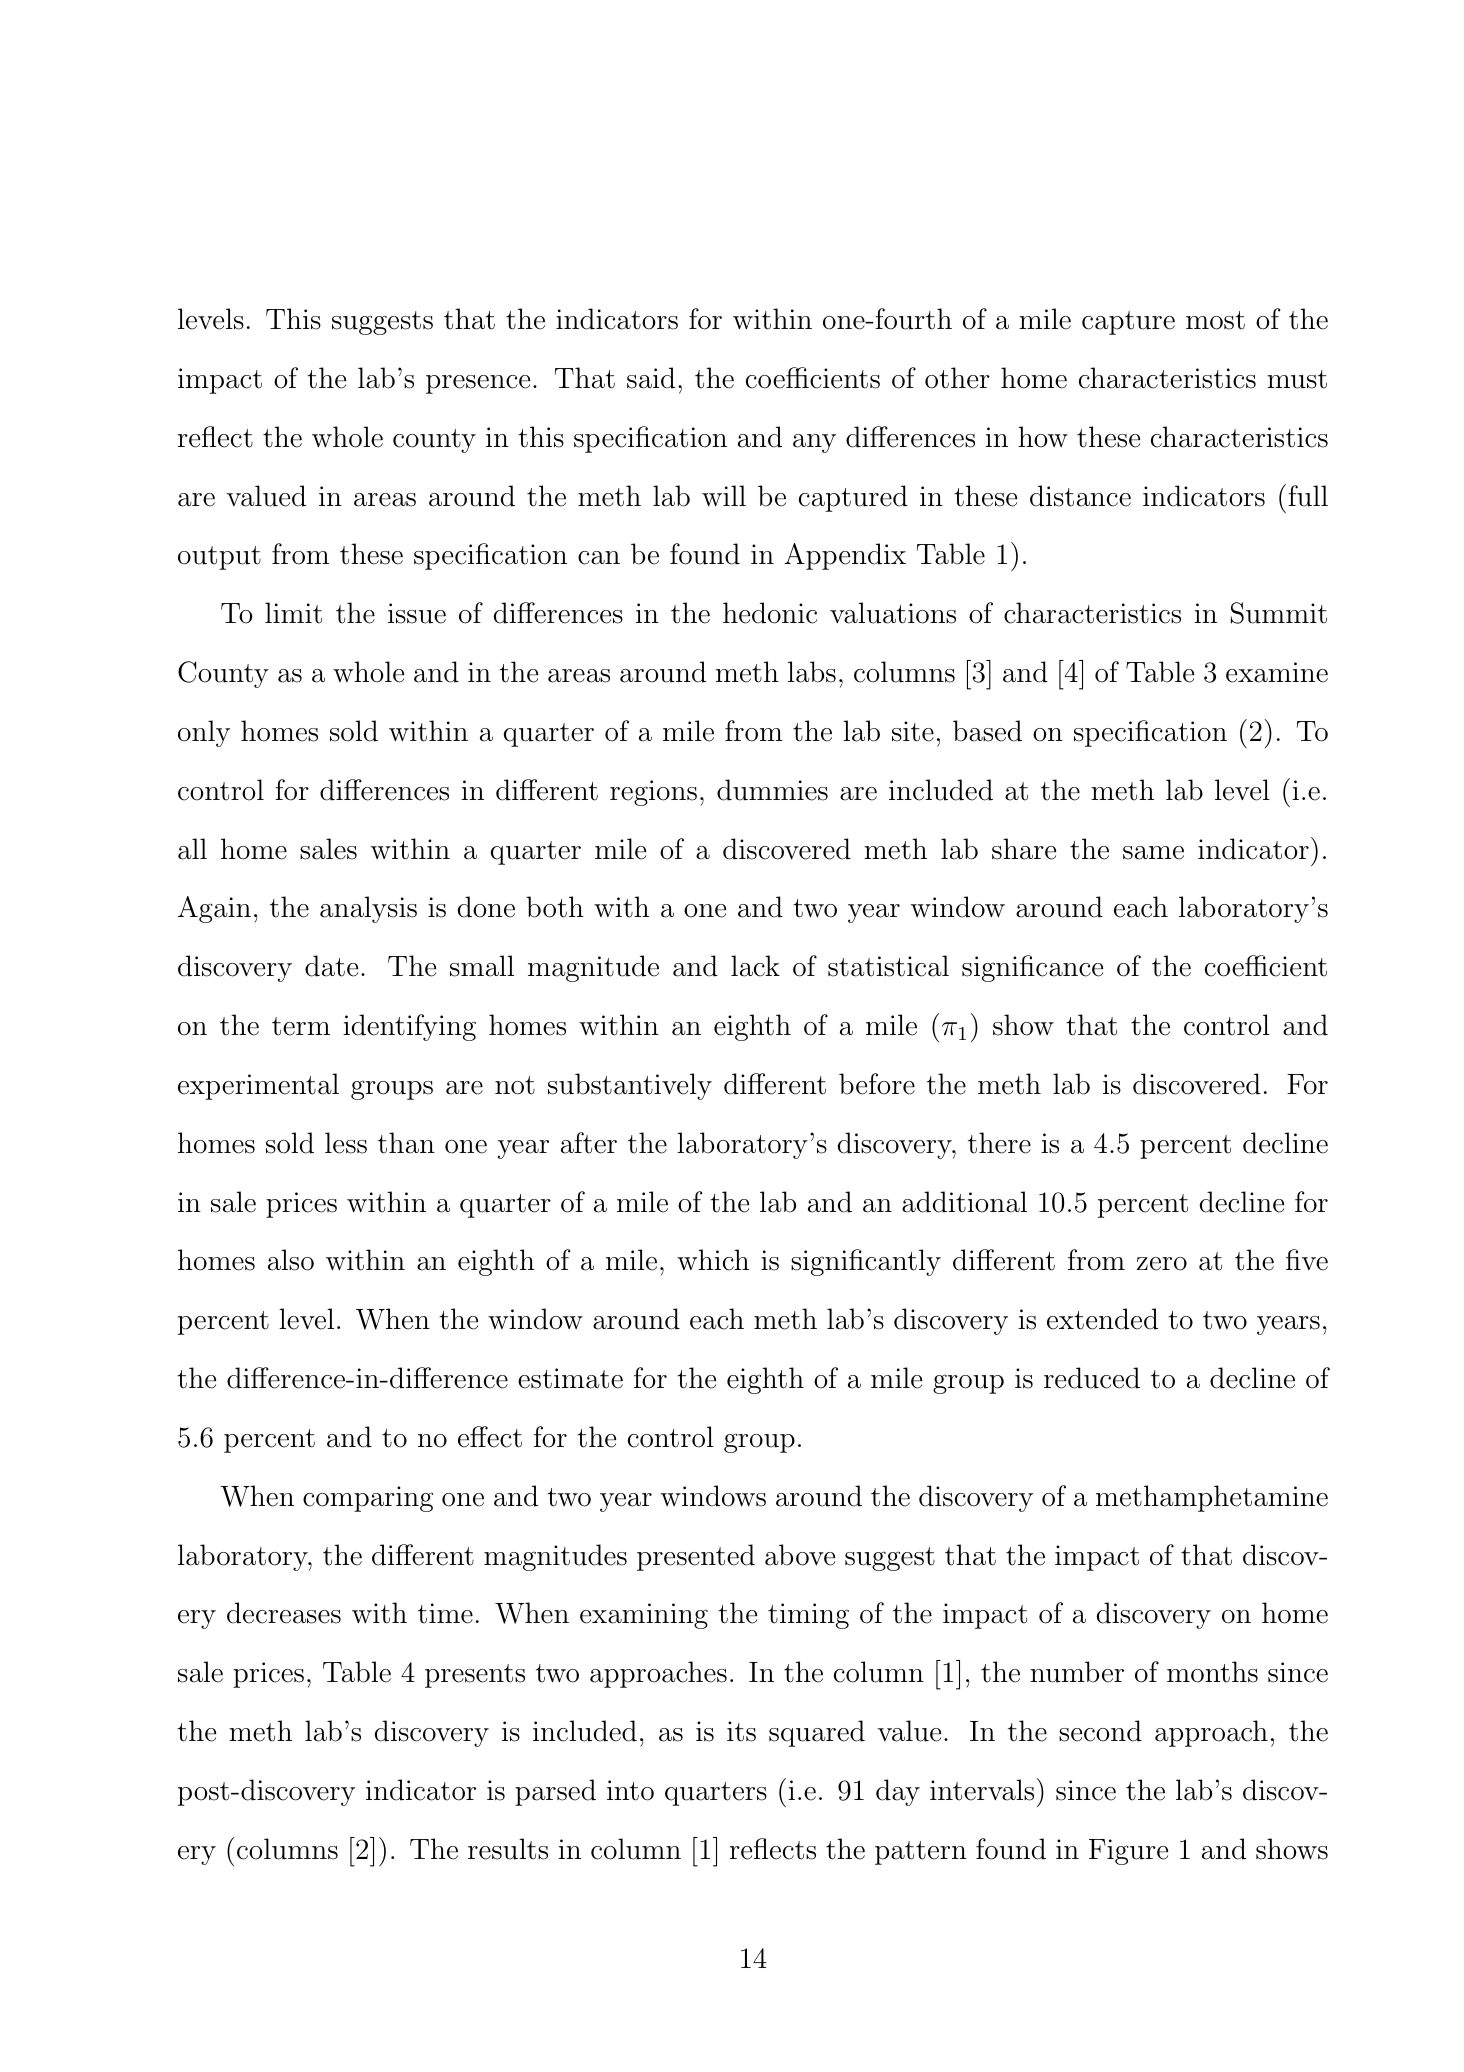  What do you see at coordinates (258, 1086) in the screenshot?
I see `experimental` at bounding box center [258, 1086].
